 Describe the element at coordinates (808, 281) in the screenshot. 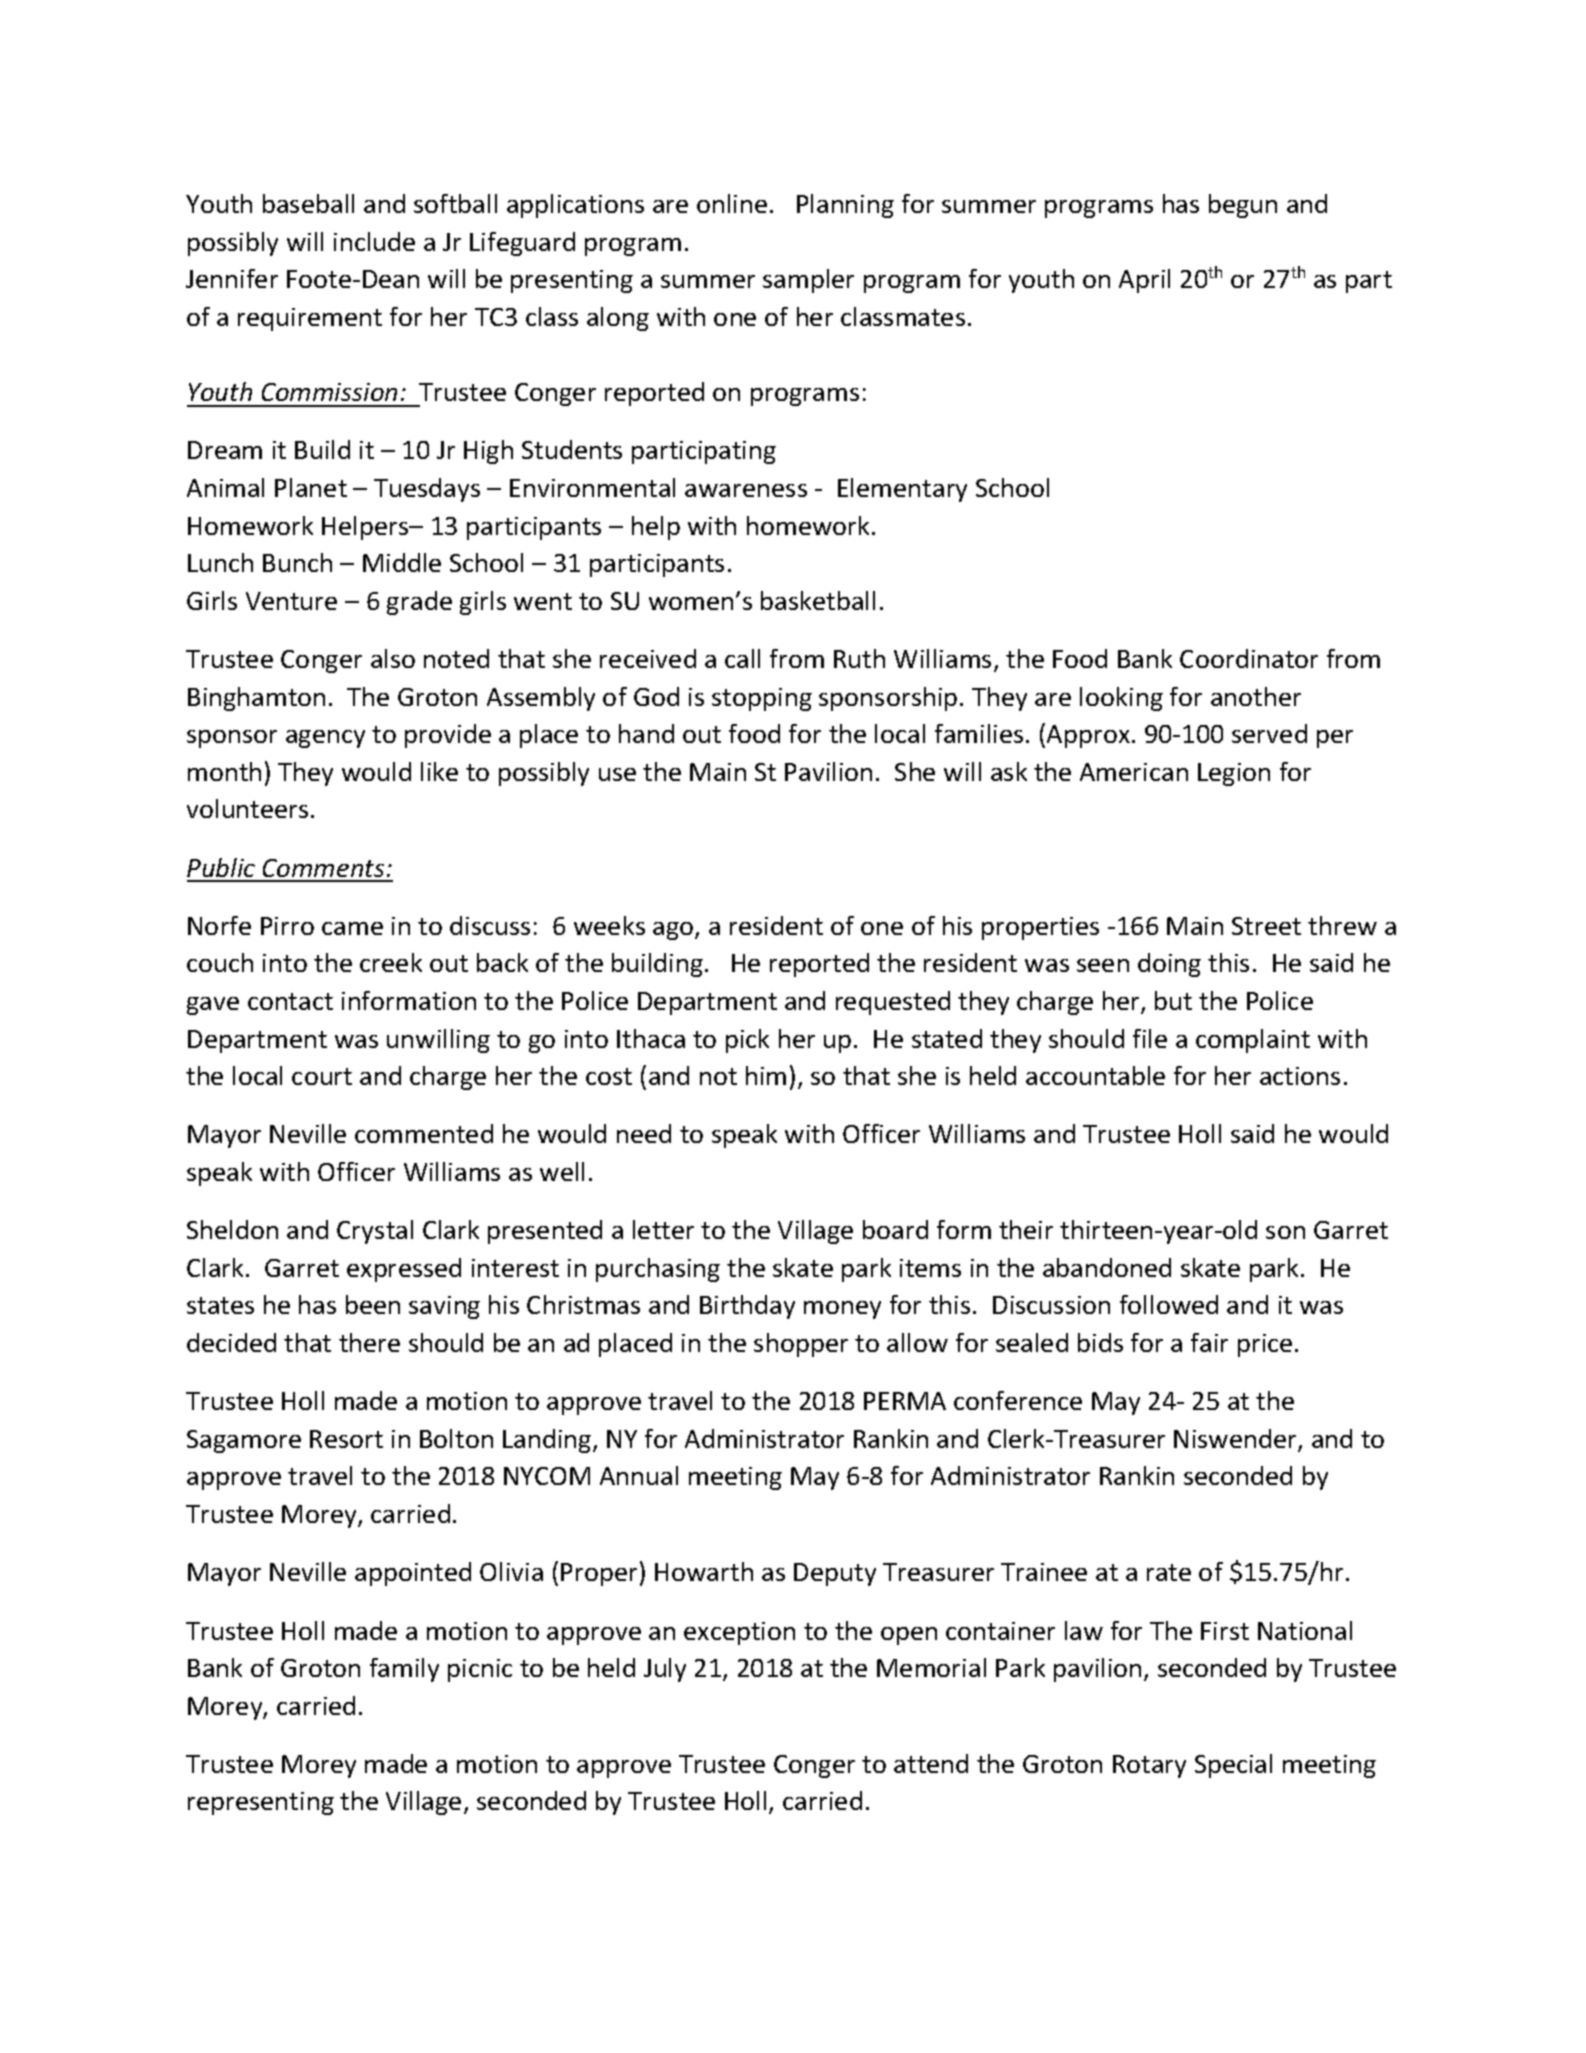

I see `sampler` at that location.
